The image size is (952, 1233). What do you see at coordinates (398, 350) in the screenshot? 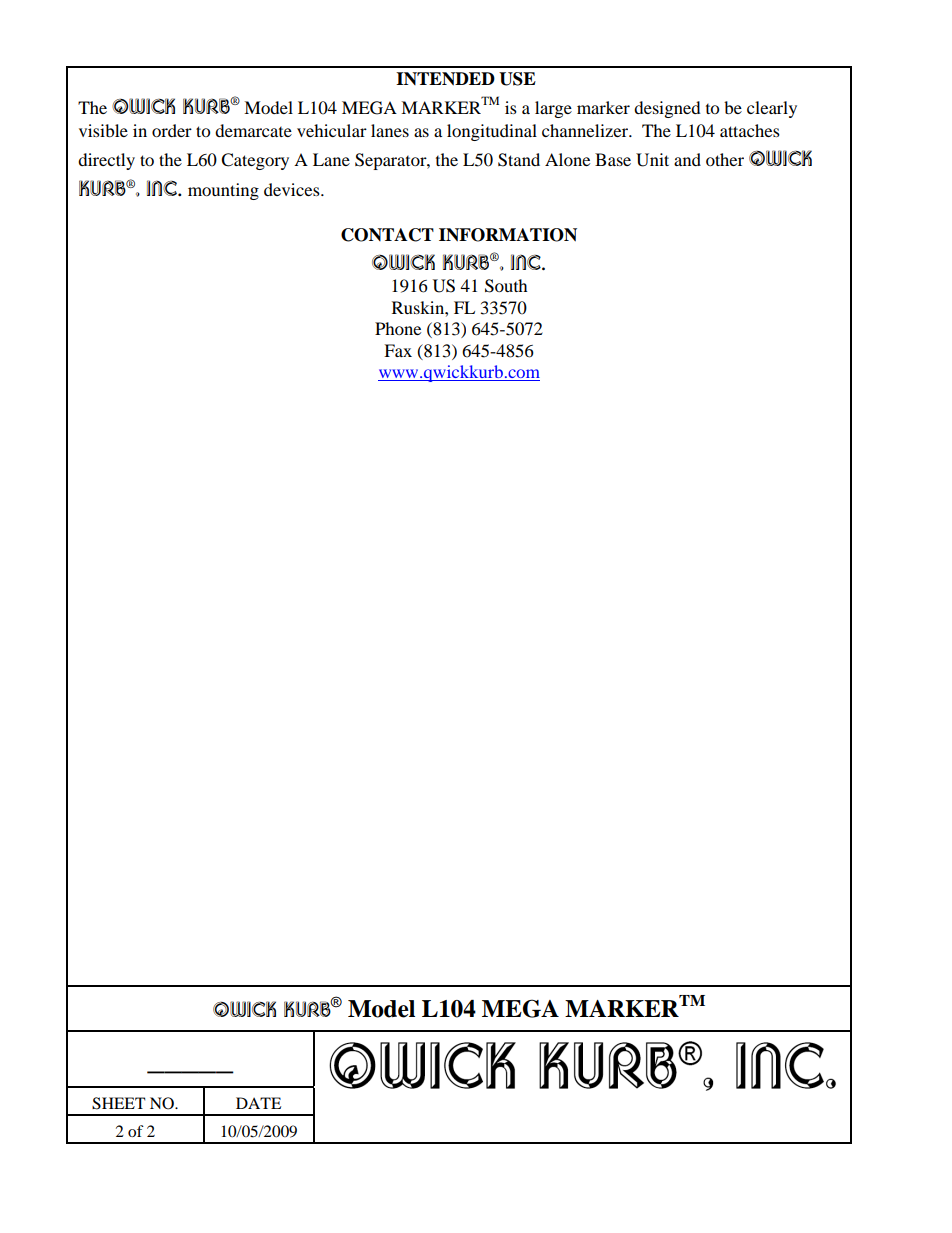
I see `Fax` at bounding box center [398, 350].
